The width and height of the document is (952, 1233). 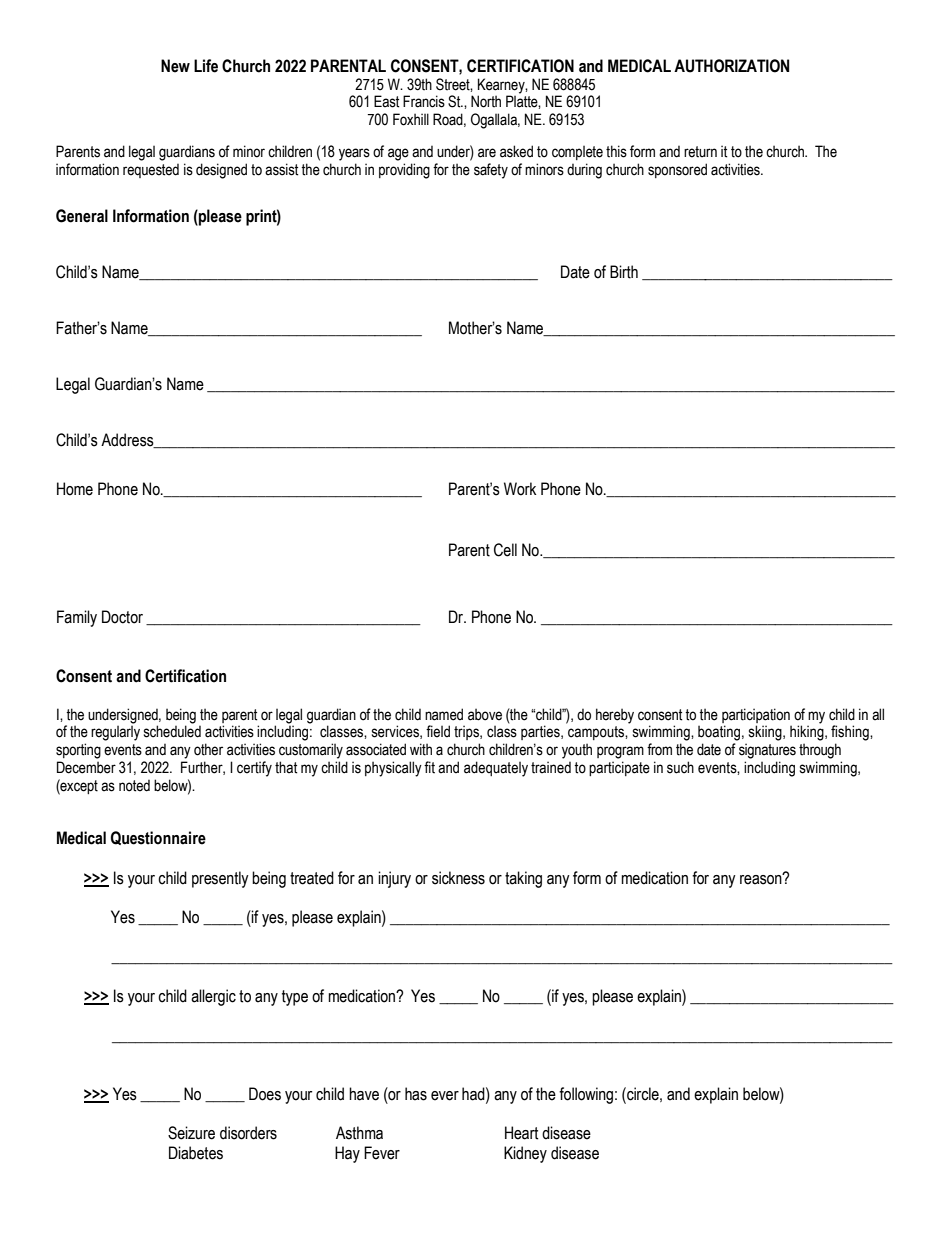 I want to click on North, so click(x=486, y=101).
